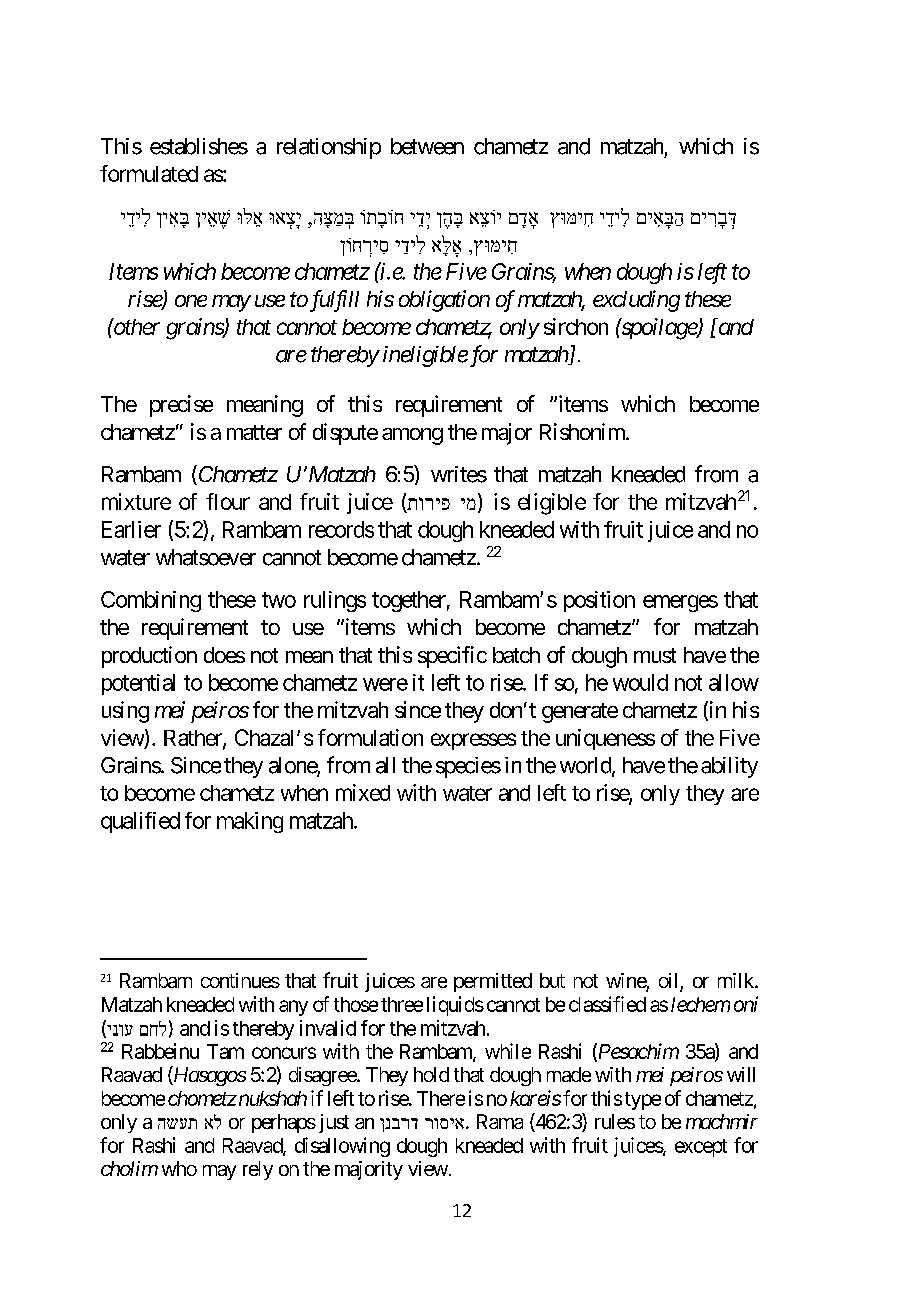 Image resolution: width=924 pixels, height=1314 pixels. Describe the element at coordinates (149, 173) in the screenshot. I see `formulated` at that location.
